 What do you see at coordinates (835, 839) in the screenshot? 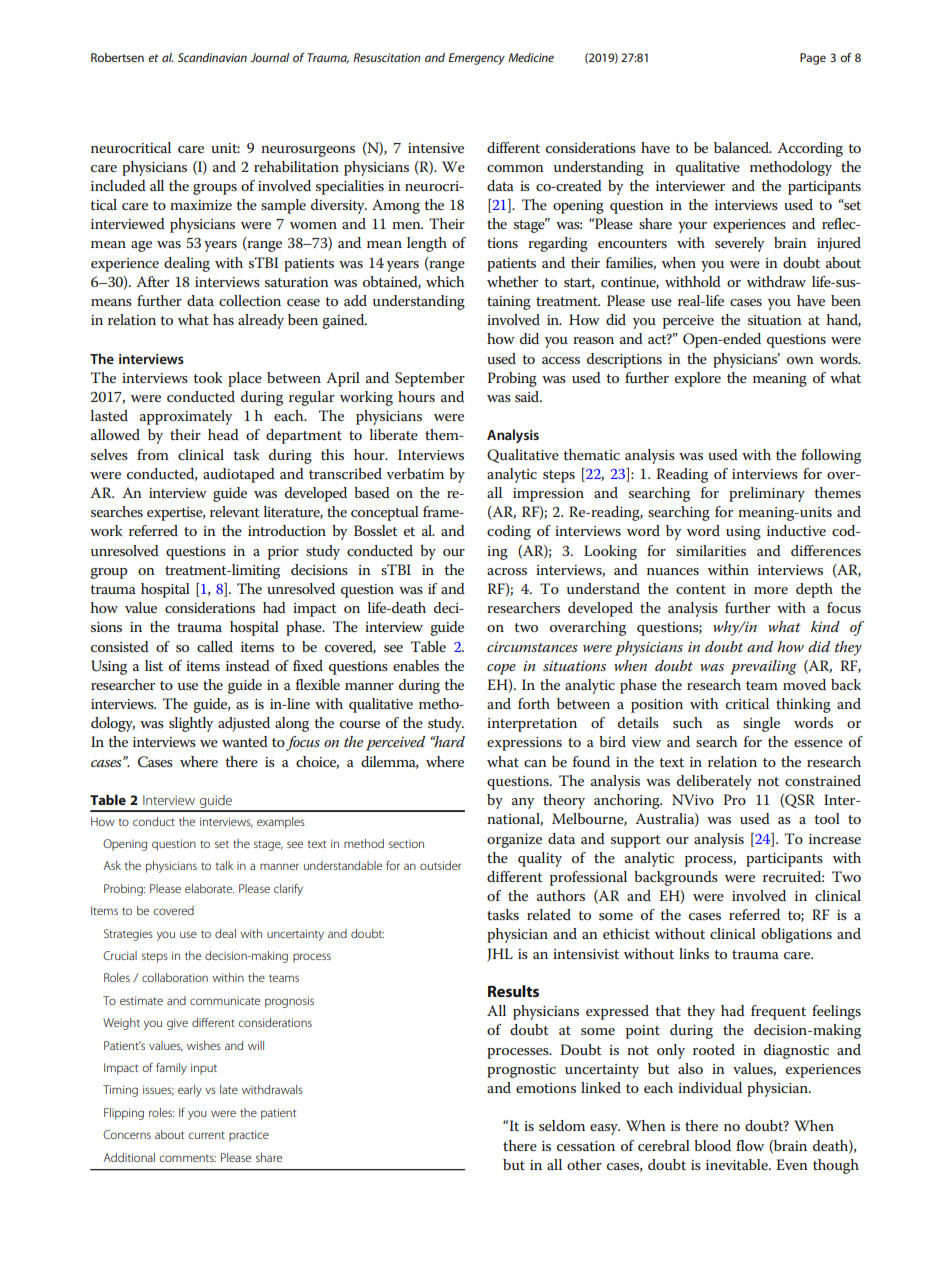
I see `increase` at bounding box center [835, 839].
